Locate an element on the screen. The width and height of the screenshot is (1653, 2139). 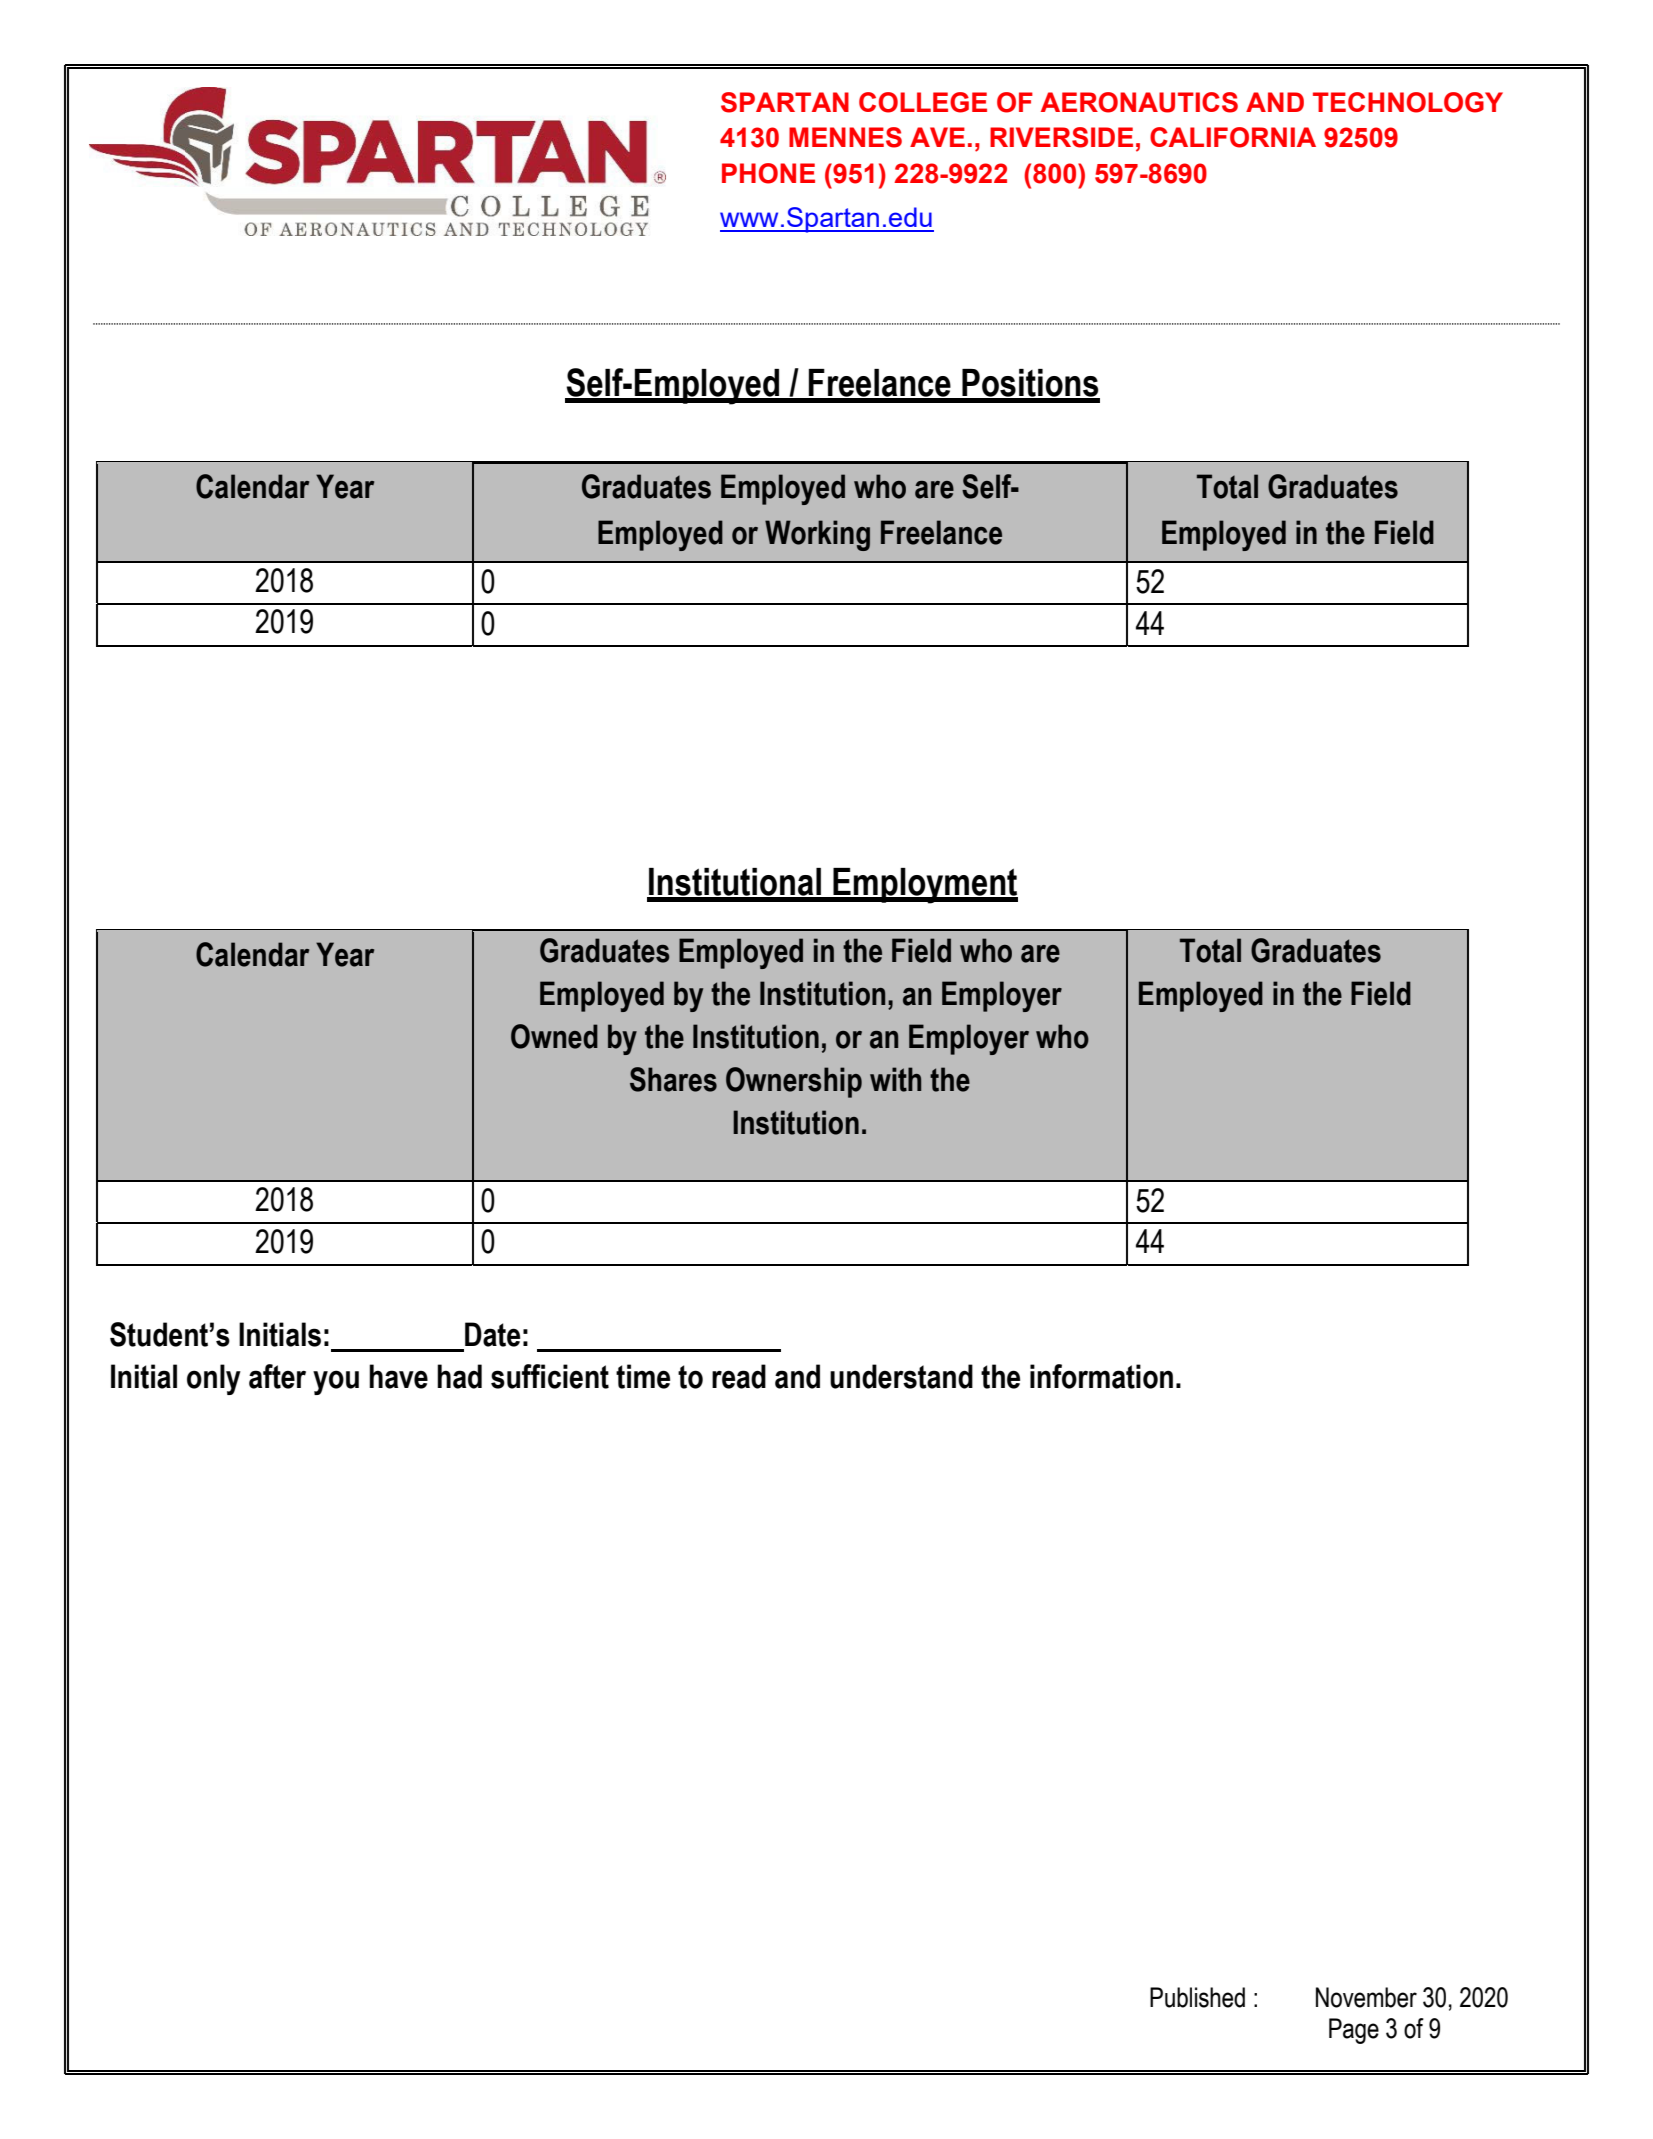
COLLEGE is located at coordinates (923, 102).
